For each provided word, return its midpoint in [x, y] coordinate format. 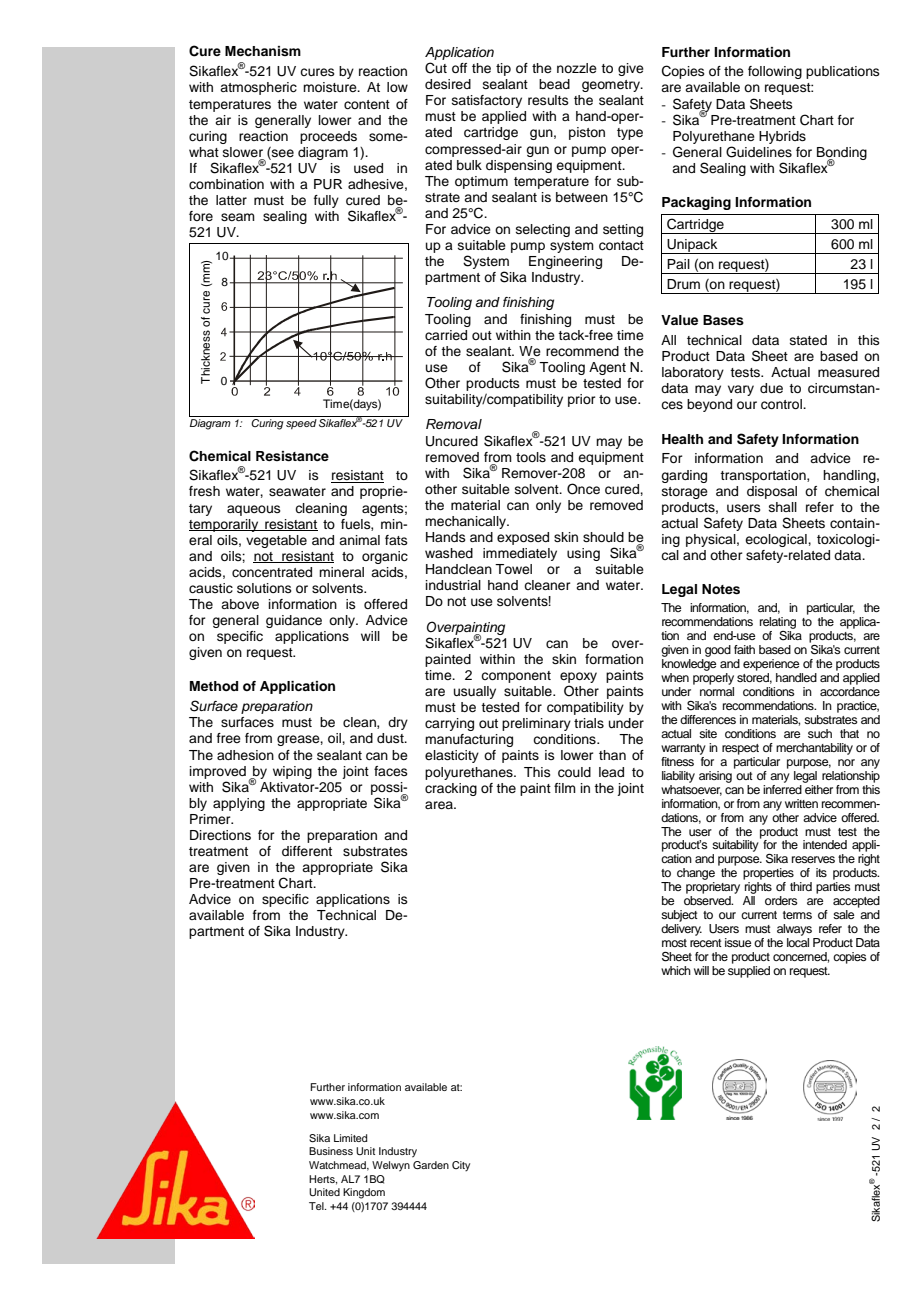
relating [778, 623]
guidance [294, 621]
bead [554, 84]
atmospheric [258, 88]
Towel [513, 569]
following [775, 72]
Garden [431, 1165]
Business [331, 1151]
